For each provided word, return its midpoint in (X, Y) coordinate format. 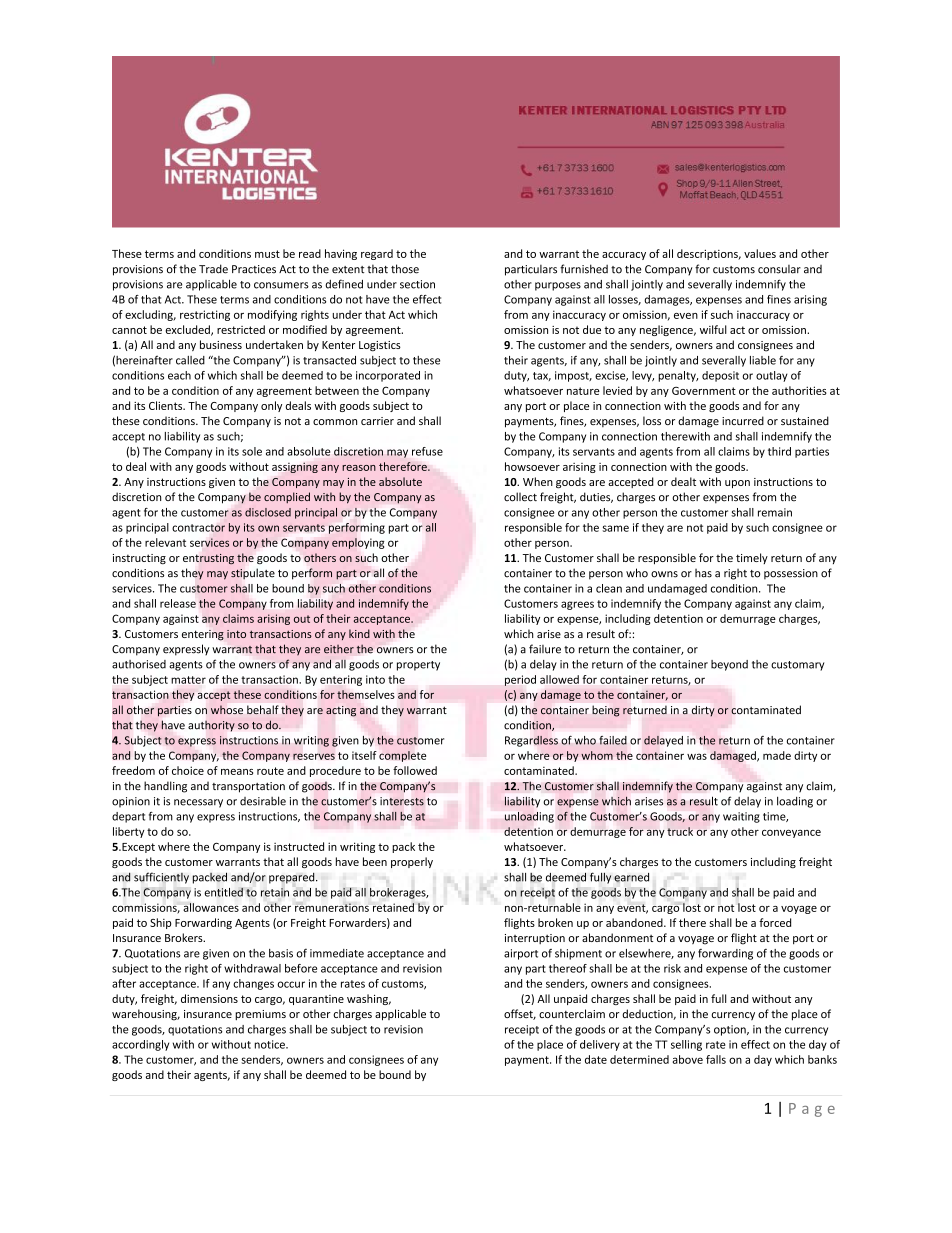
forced (775, 922)
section (417, 284)
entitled (223, 892)
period (520, 680)
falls (716, 1059)
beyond (729, 665)
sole (252, 451)
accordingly (140, 1045)
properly (412, 862)
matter (188, 680)
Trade (213, 269)
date (596, 1059)
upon (737, 484)
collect (520, 497)
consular (779, 269)
